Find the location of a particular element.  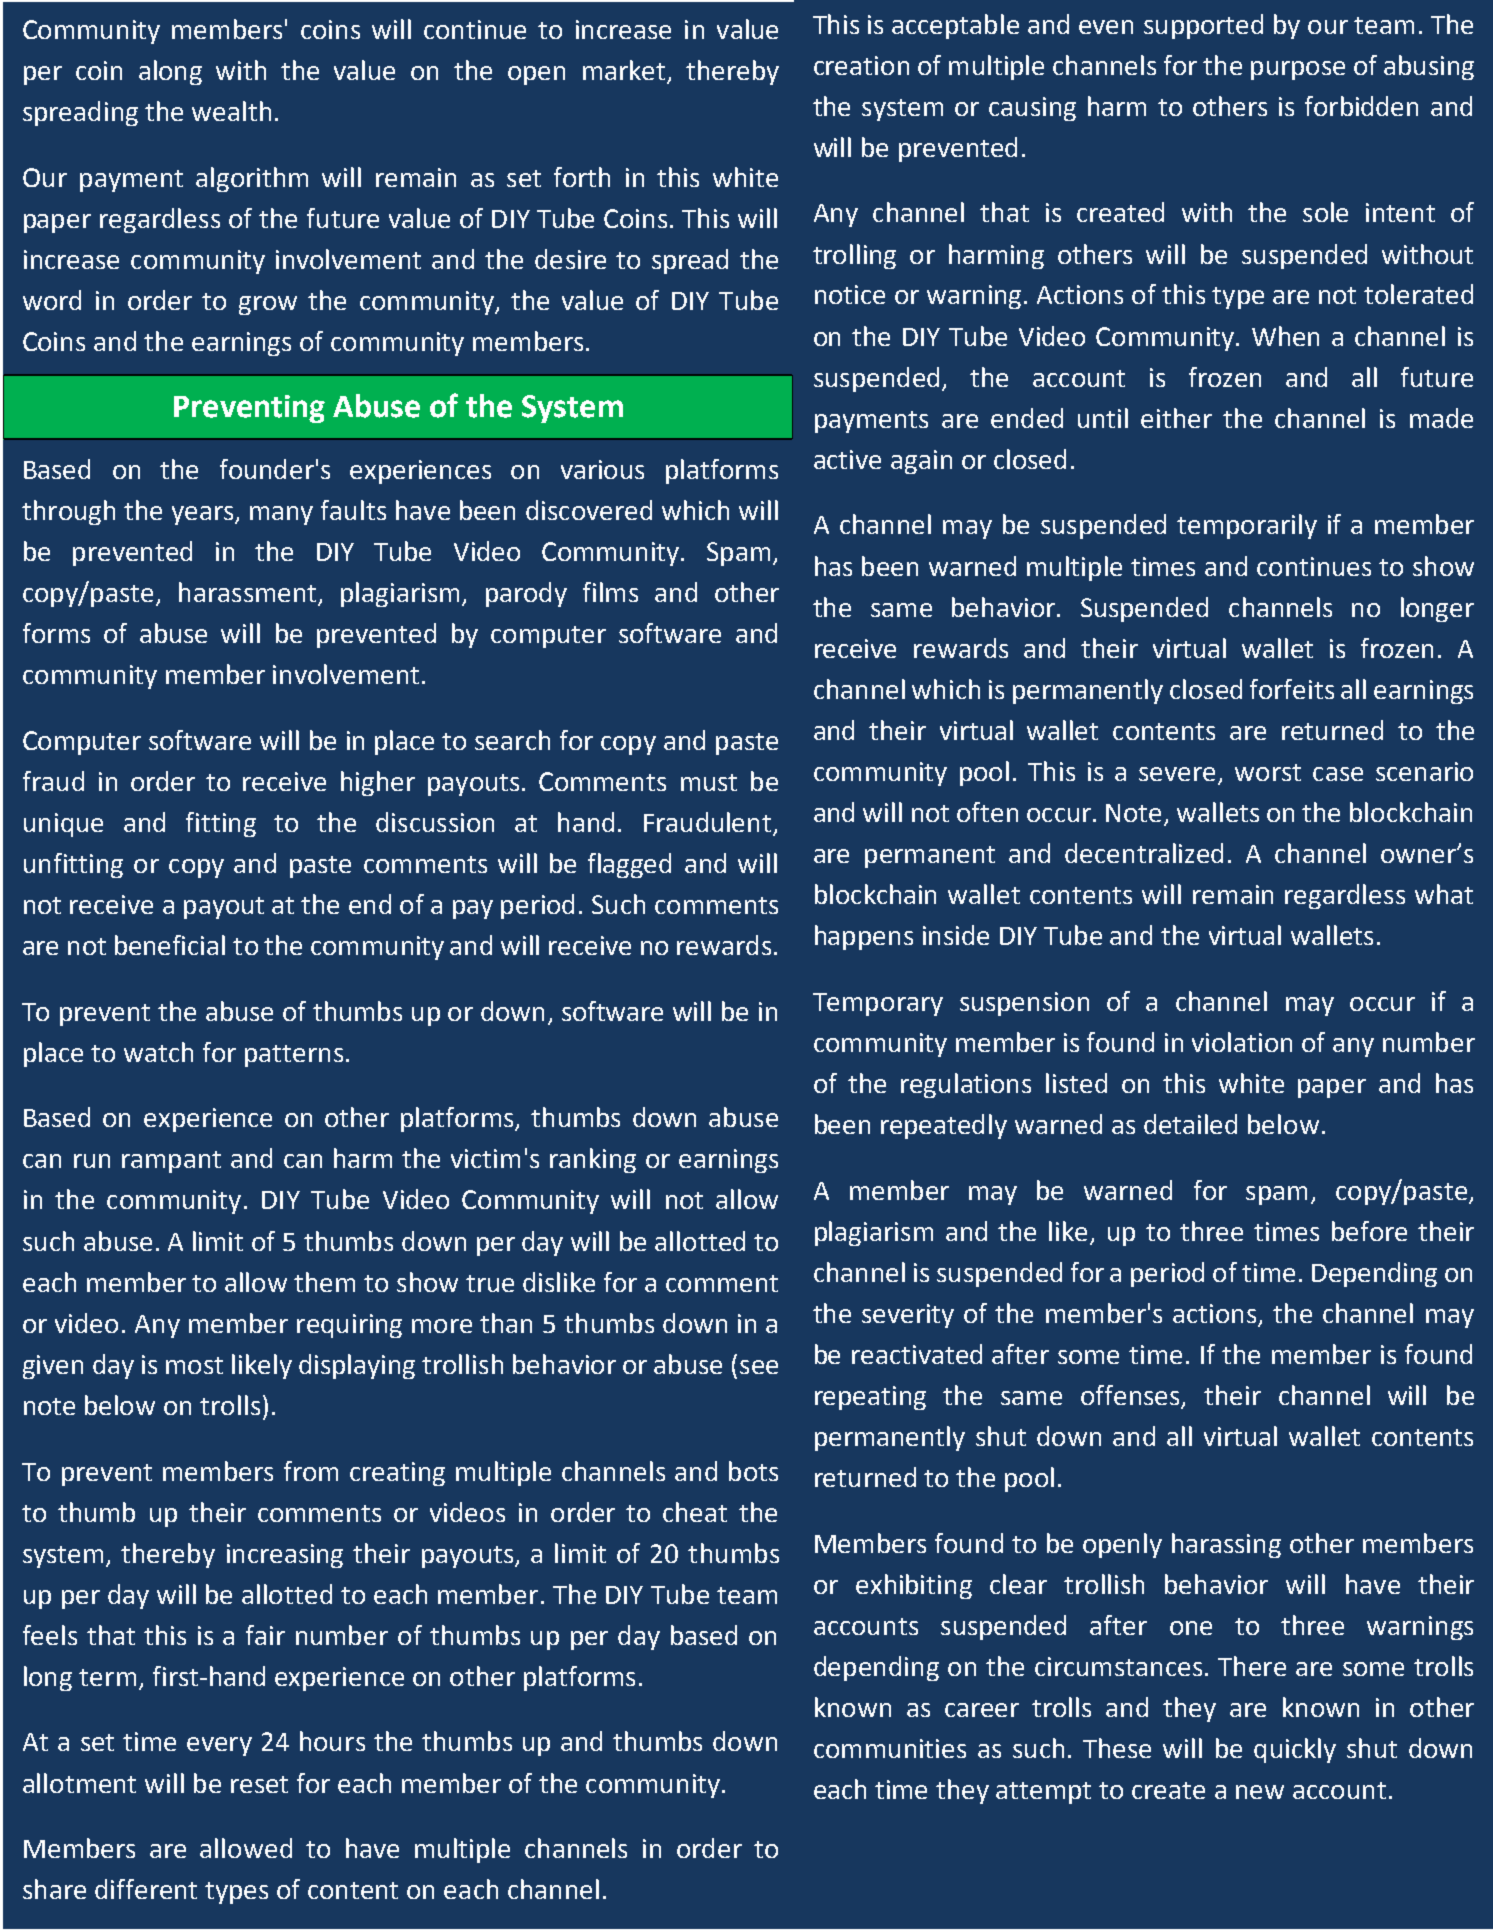

before is located at coordinates (1369, 1231).
